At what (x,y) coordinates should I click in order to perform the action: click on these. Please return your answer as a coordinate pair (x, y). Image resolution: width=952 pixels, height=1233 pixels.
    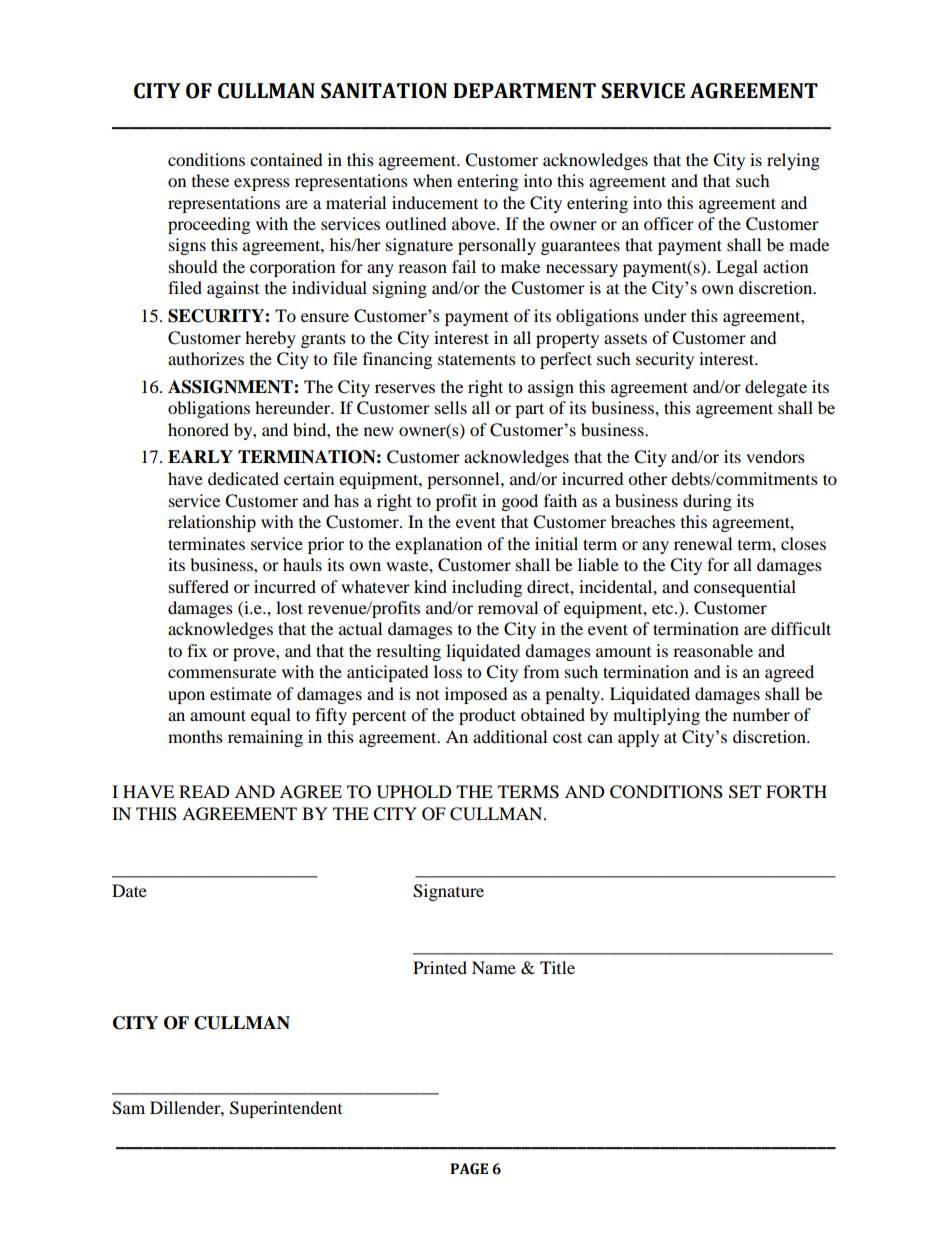
    Looking at the image, I should click on (210, 180).
